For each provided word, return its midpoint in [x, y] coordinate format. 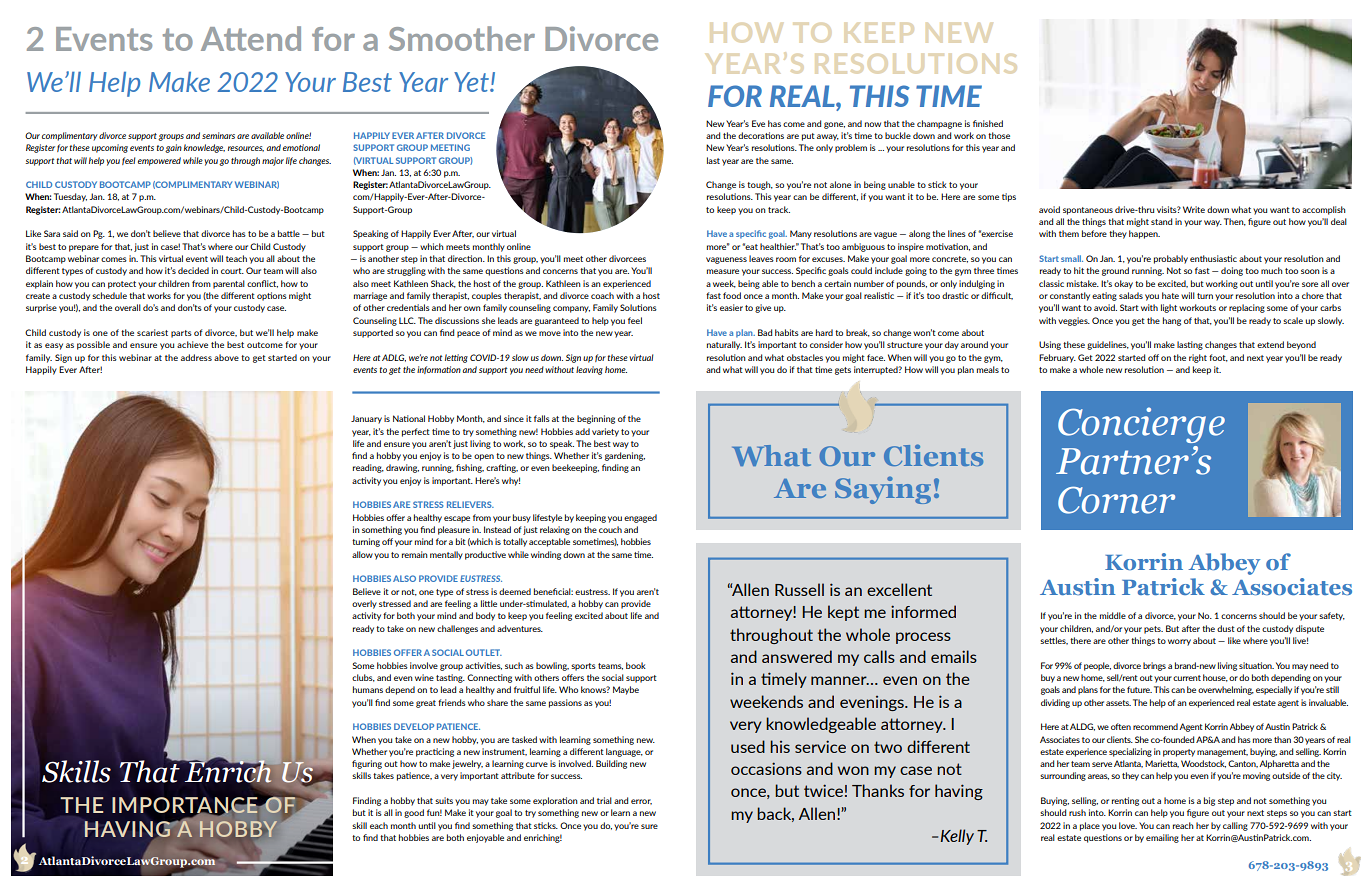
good [414, 813]
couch [610, 529]
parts [181, 334]
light [1169, 308]
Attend [251, 38]
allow [362, 554]
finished [988, 123]
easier [731, 307]
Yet [472, 82]
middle [1113, 615]
